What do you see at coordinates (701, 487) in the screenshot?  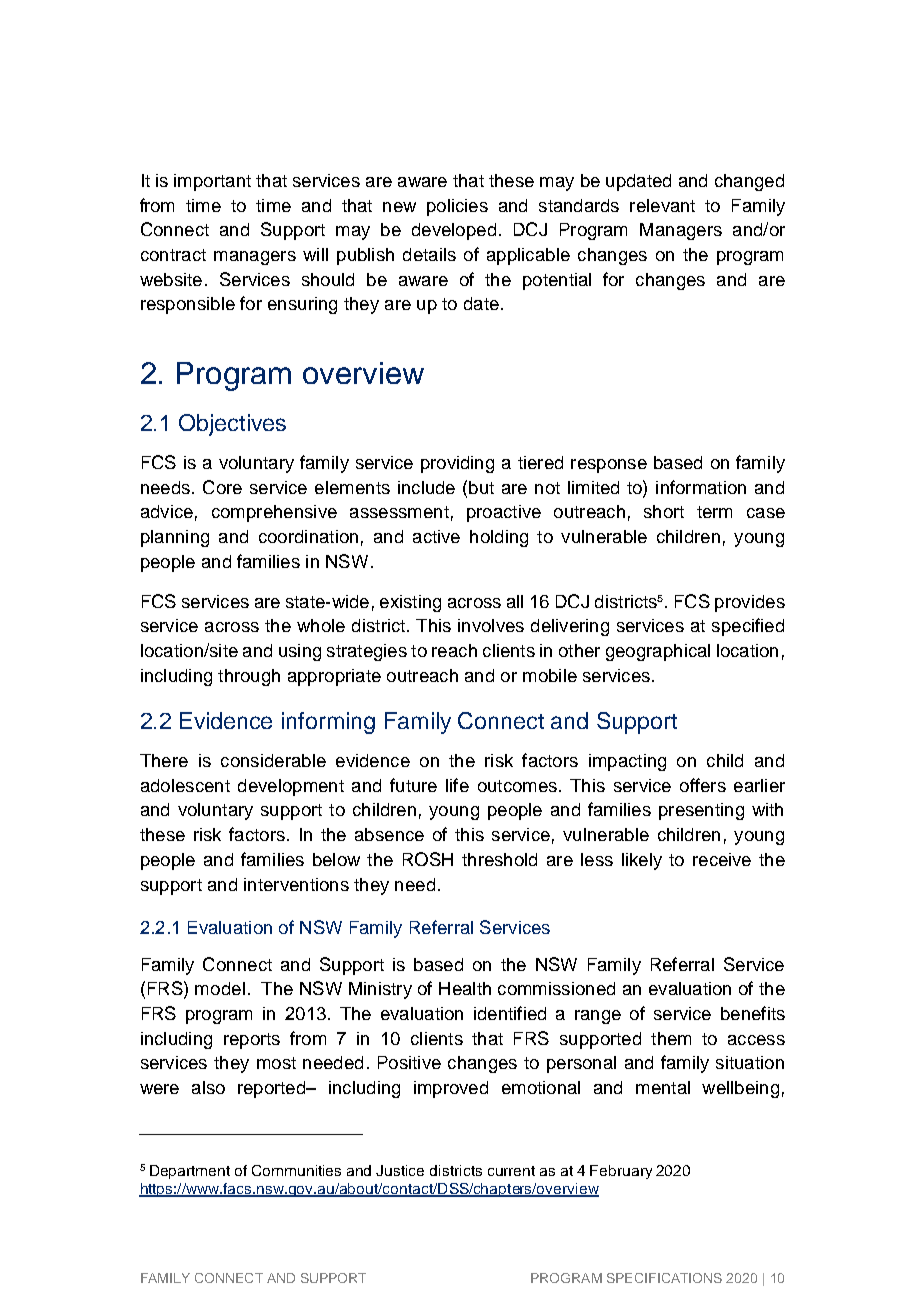 I see `information` at bounding box center [701, 487].
